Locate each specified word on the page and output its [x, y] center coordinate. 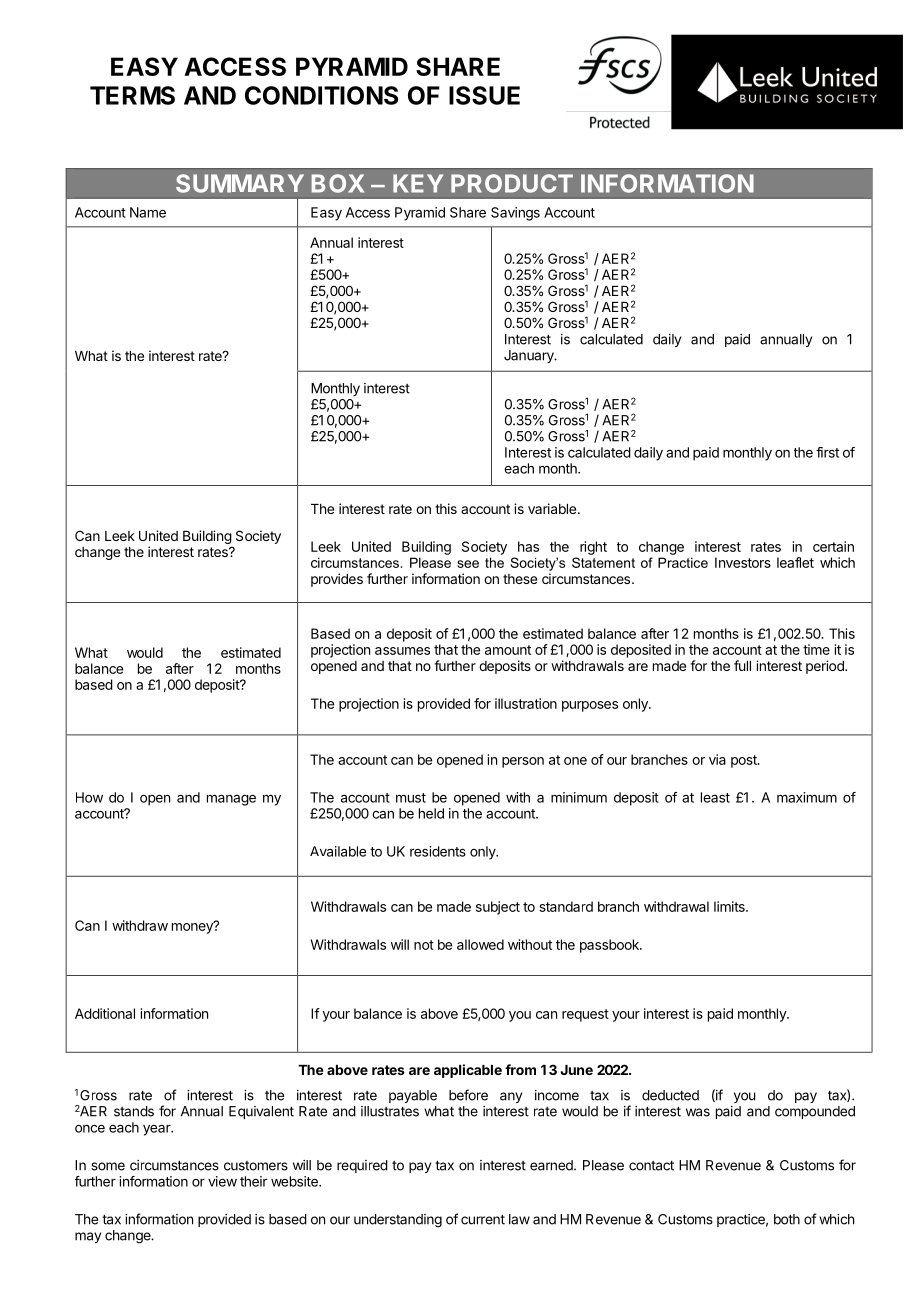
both [787, 1219]
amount [508, 650]
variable [553, 508]
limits [730, 906]
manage [231, 800]
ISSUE [484, 95]
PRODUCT [512, 183]
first [827, 452]
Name [148, 212]
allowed [480, 944]
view [222, 1181]
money [193, 927]
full [742, 665]
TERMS [132, 95]
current [483, 1219]
